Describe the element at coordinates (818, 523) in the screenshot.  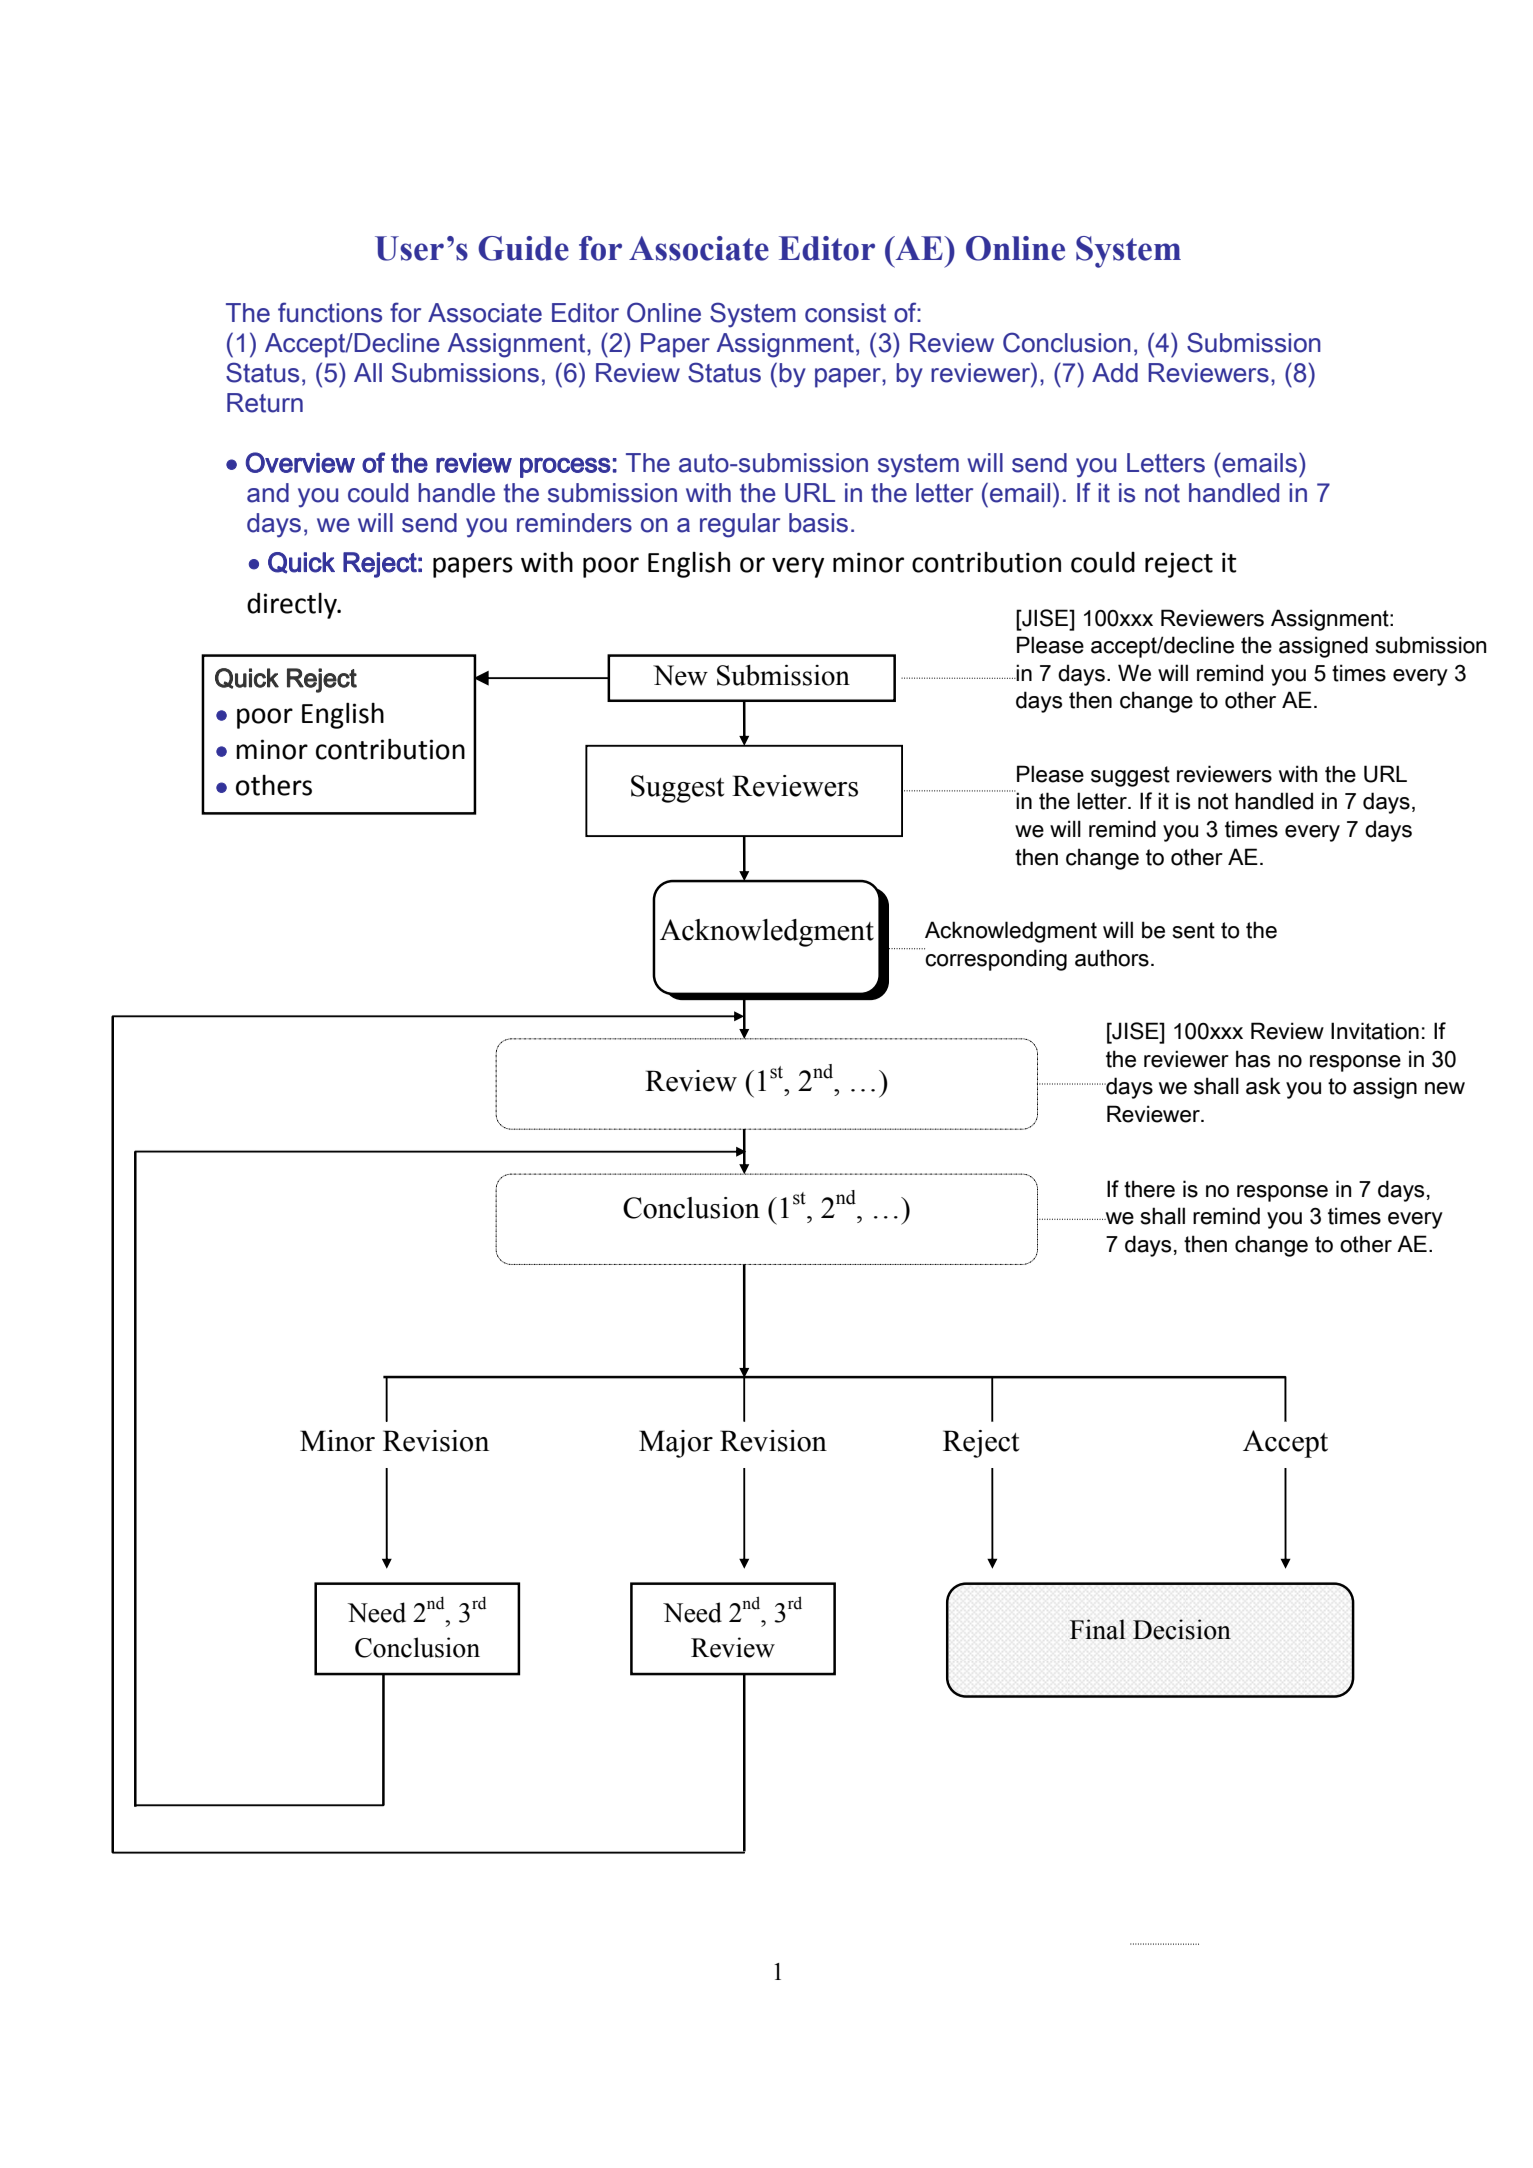
I see `basis` at that location.
